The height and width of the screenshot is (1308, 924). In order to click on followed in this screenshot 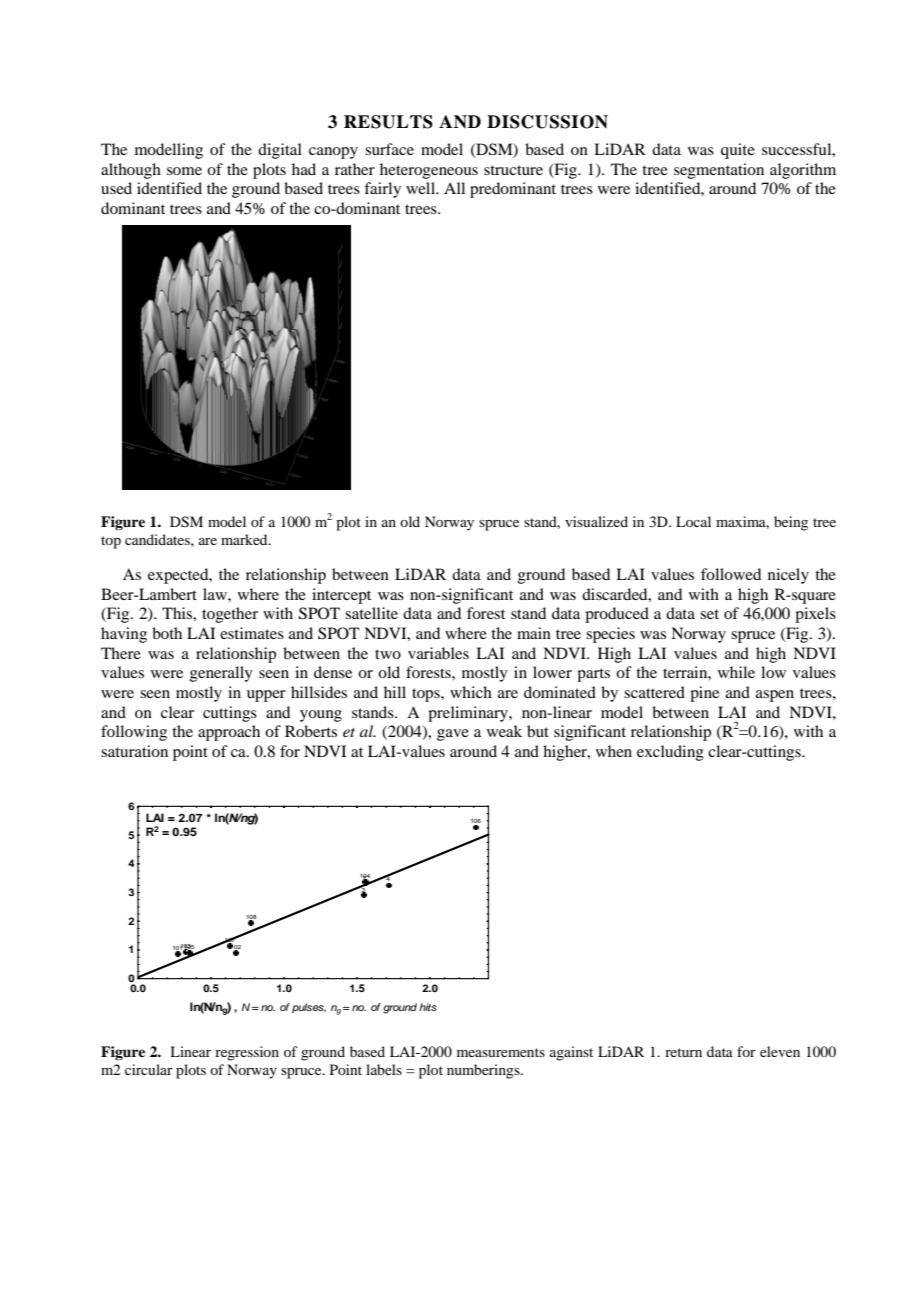, I will do `click(731, 574)`.
